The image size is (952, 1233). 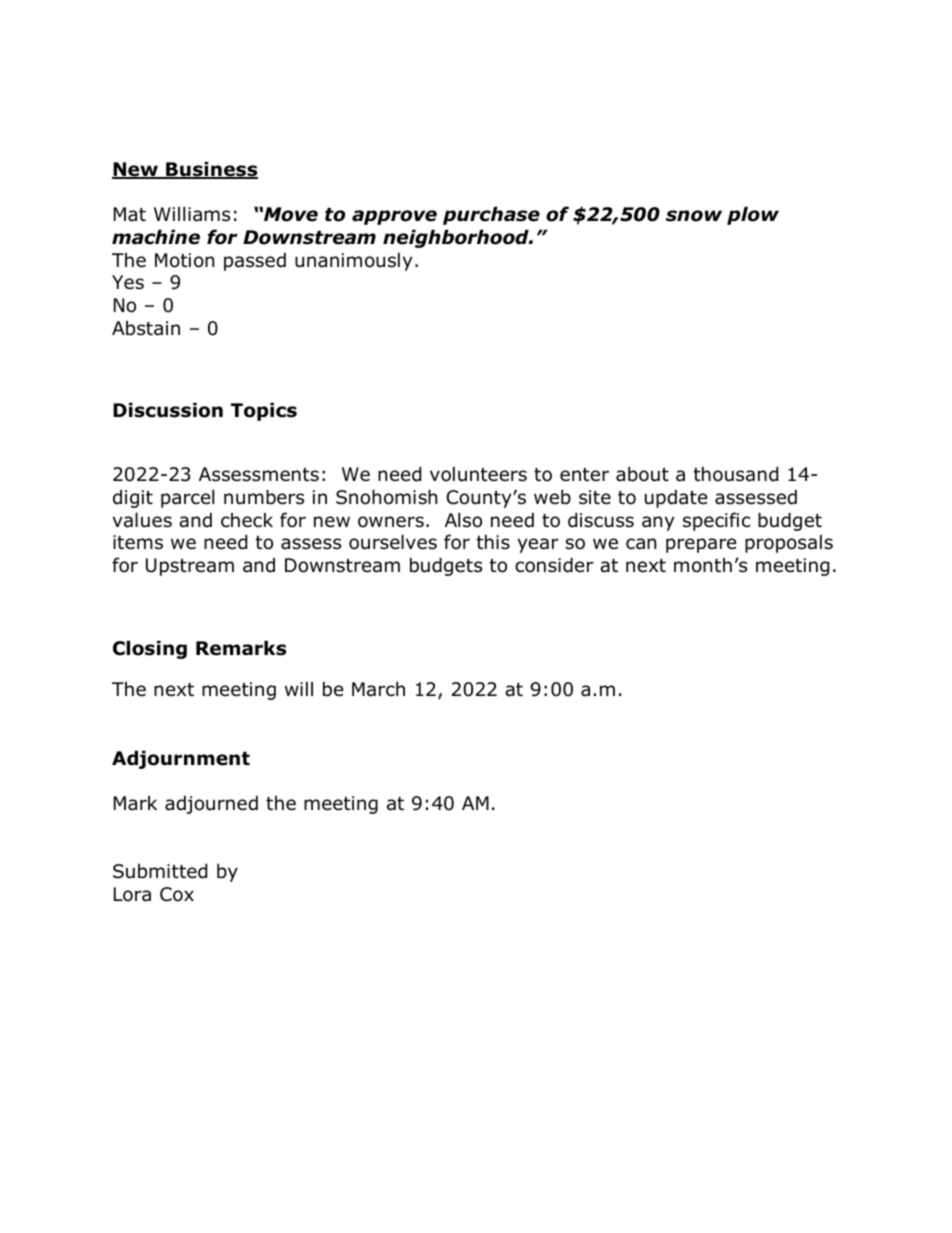 I want to click on purchase, so click(x=491, y=215).
